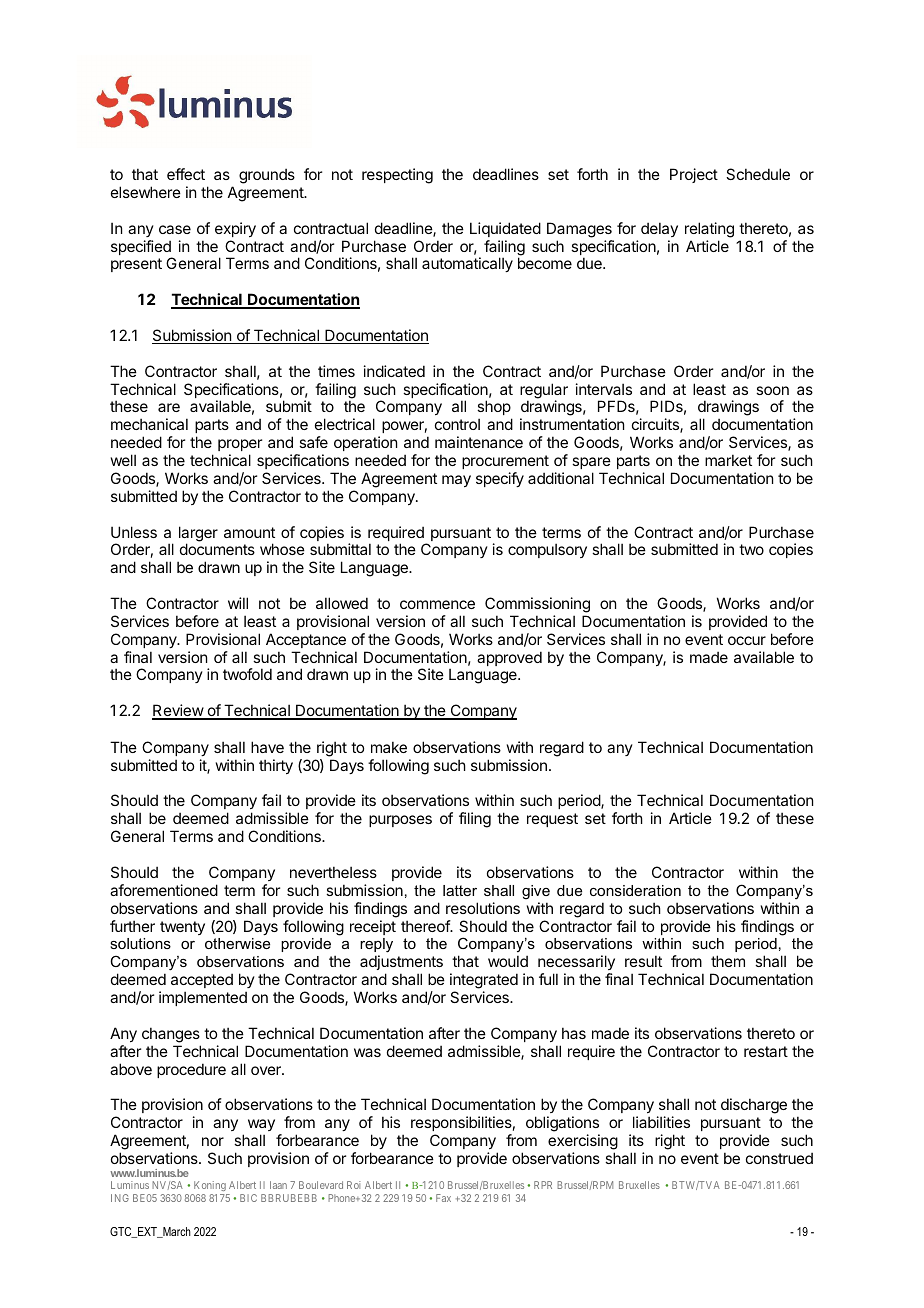 This image has height=1308, width=924. Describe the element at coordinates (728, 961) in the image. I see `them` at that location.
